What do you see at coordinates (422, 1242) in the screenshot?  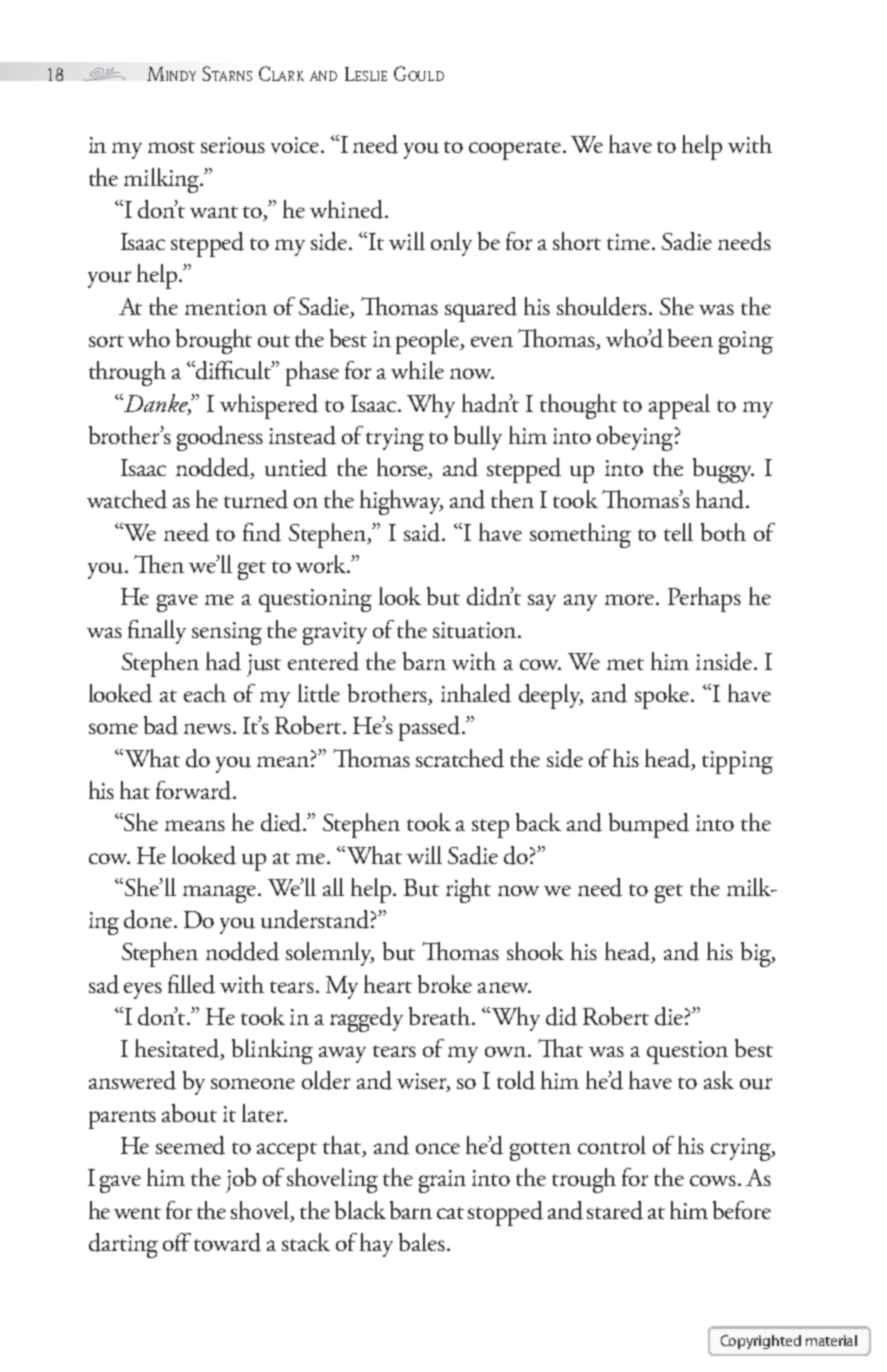 I see `bales` at bounding box center [422, 1242].
